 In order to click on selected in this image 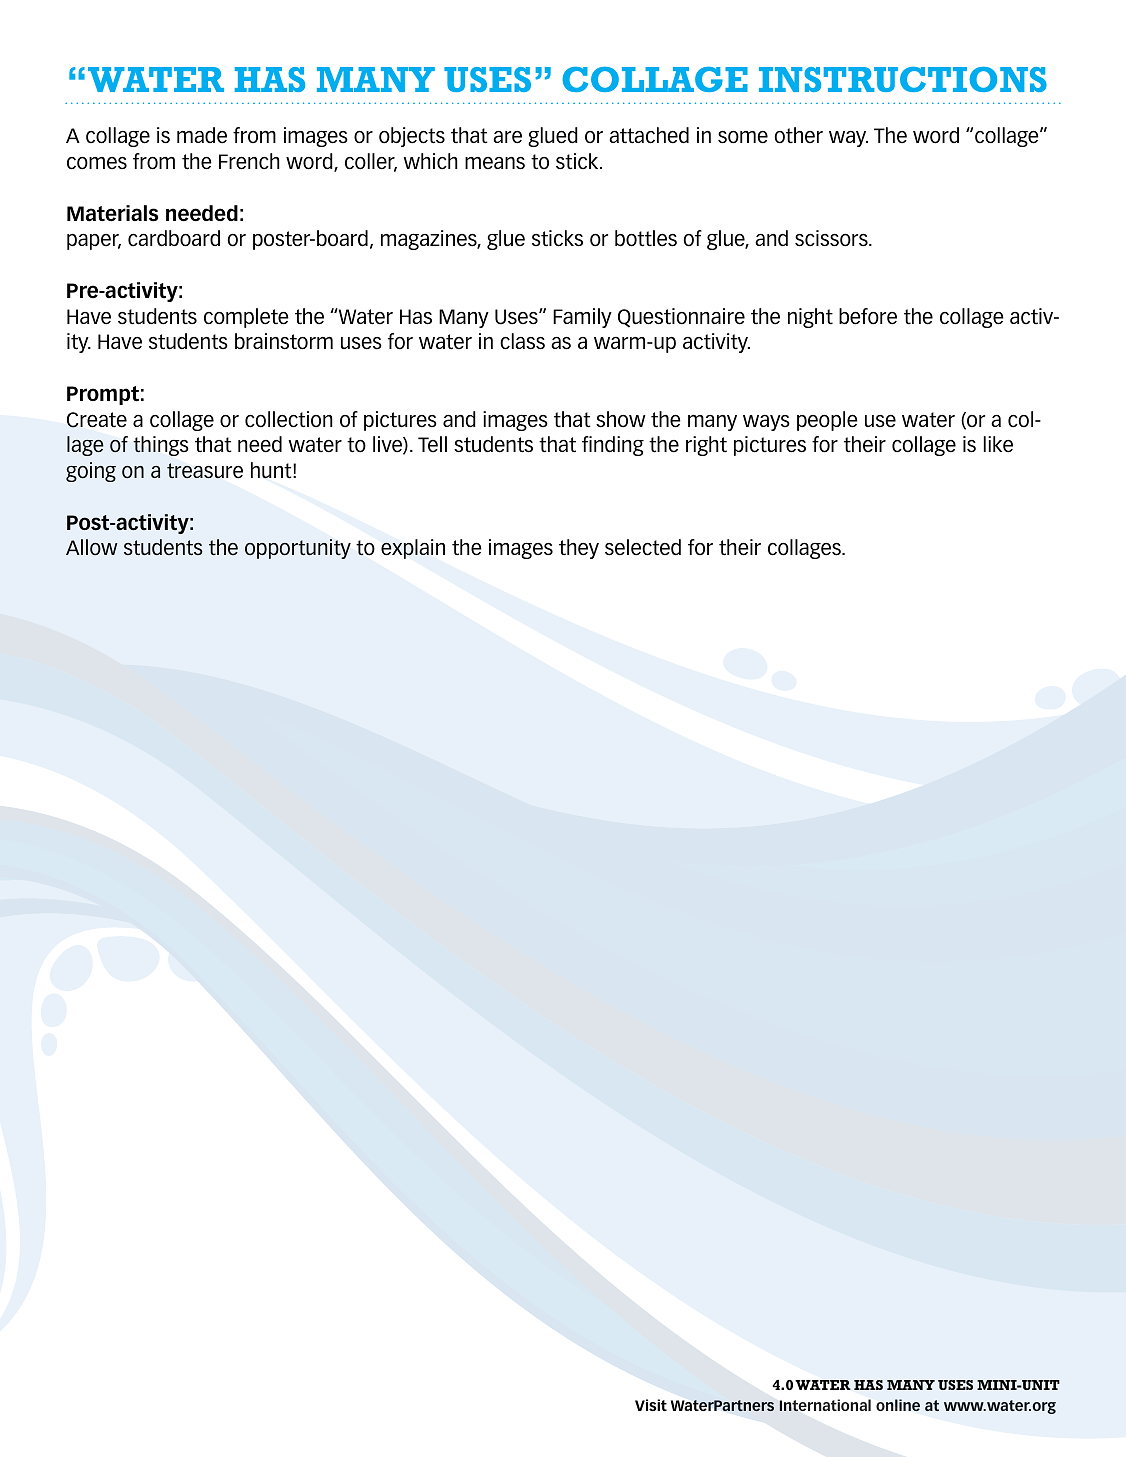, I will do `click(643, 547)`.
